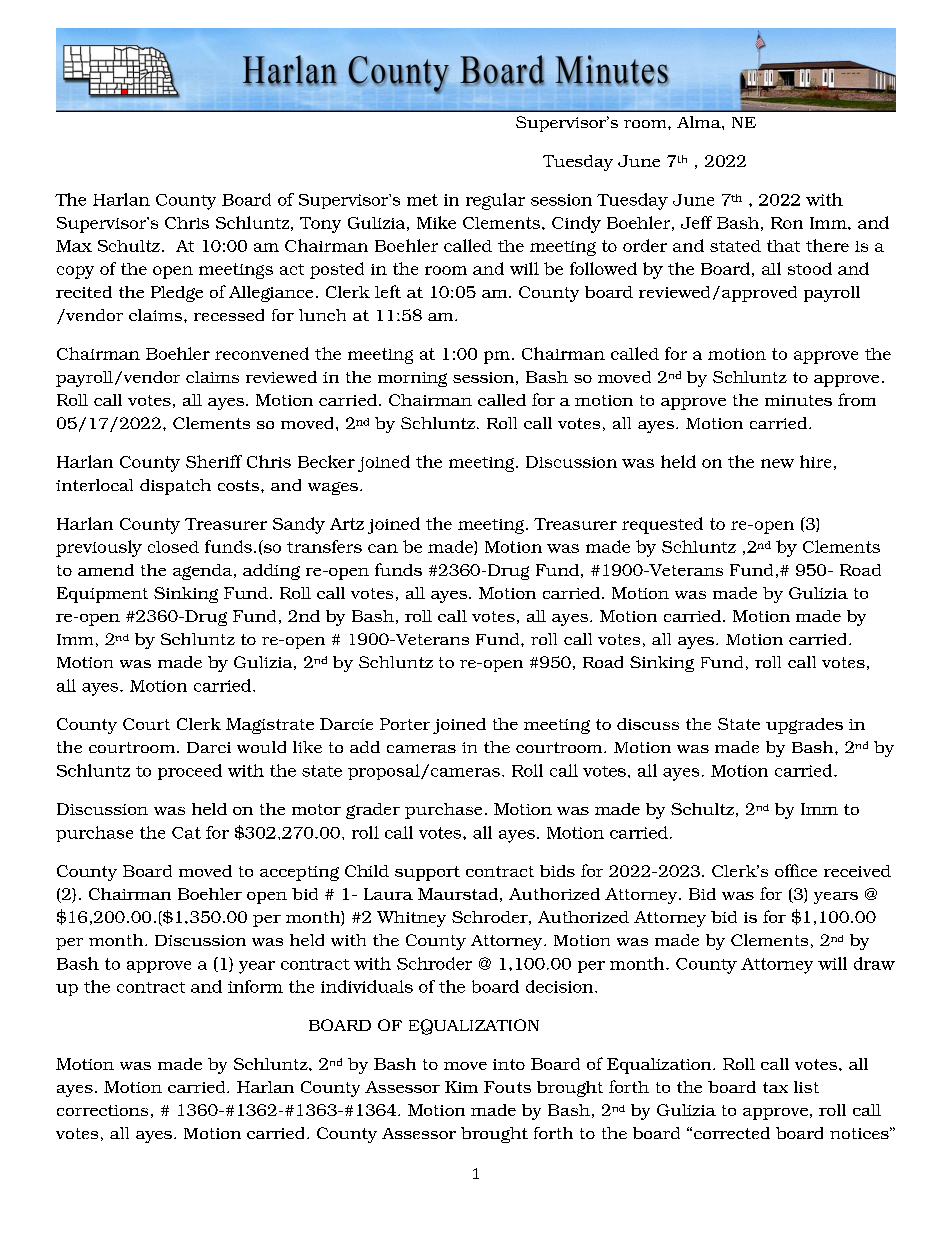 This image has width=952, height=1233. I want to click on corrections, so click(102, 1110).
